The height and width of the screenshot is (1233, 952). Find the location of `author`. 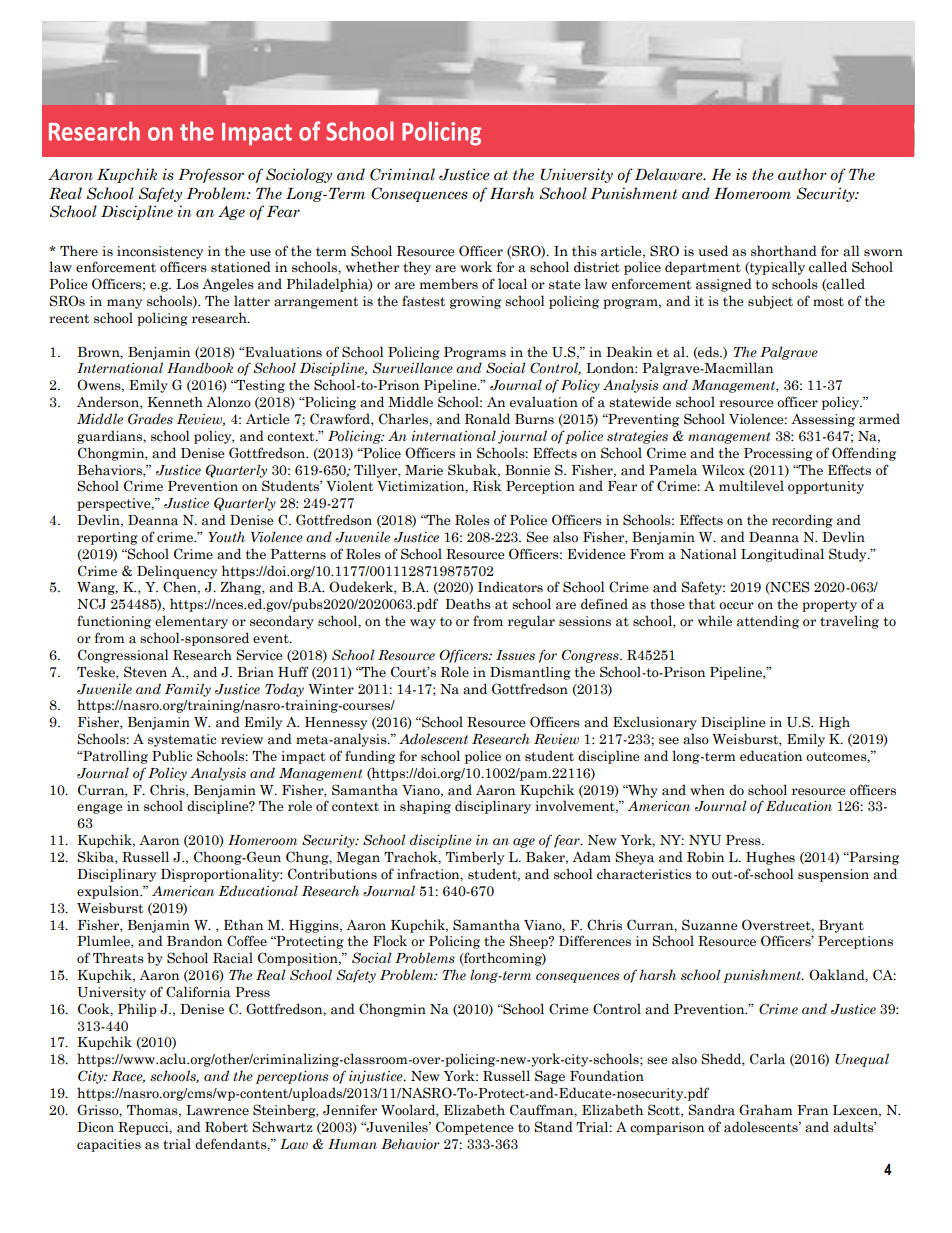

author is located at coordinates (802, 174).
